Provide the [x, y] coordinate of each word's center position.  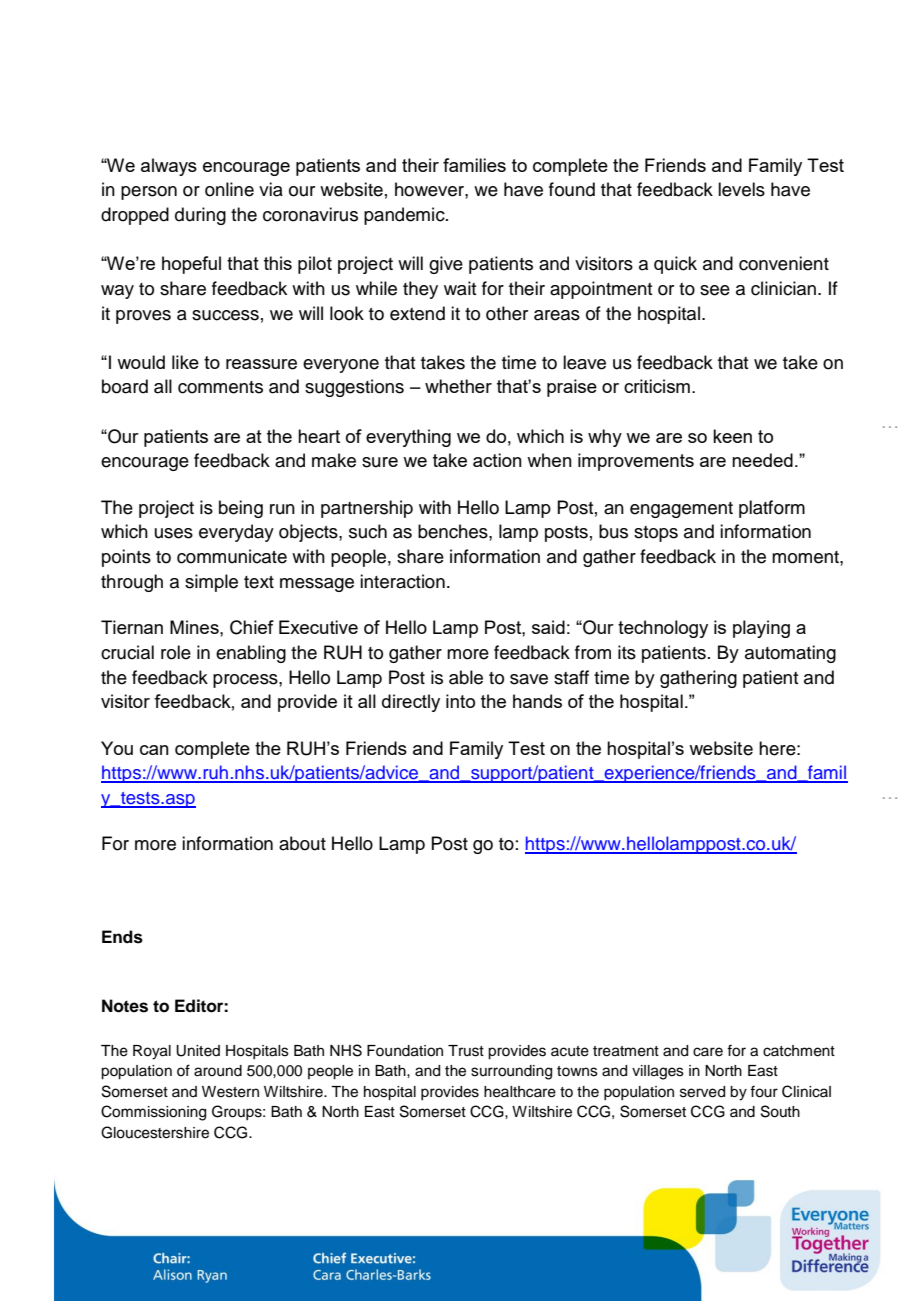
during [200, 216]
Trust [466, 1051]
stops [656, 534]
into [460, 701]
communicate [232, 556]
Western [230, 1092]
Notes [125, 1006]
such [368, 531]
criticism [657, 386]
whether [458, 386]
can [154, 750]
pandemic [405, 216]
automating [790, 654]
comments [220, 387]
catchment [799, 1051]
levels [741, 189]
